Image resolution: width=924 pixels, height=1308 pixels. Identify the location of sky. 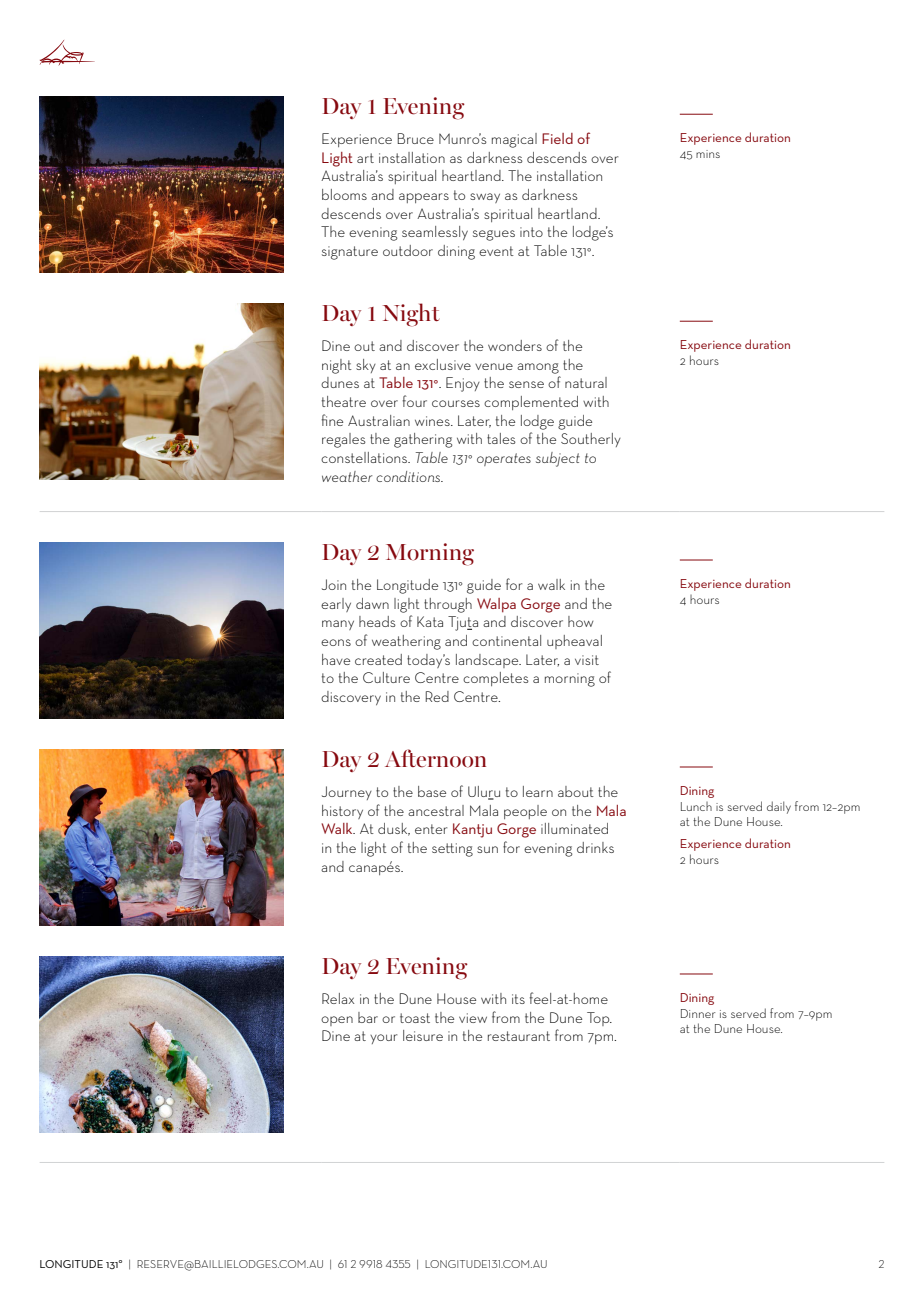
(366, 366).
